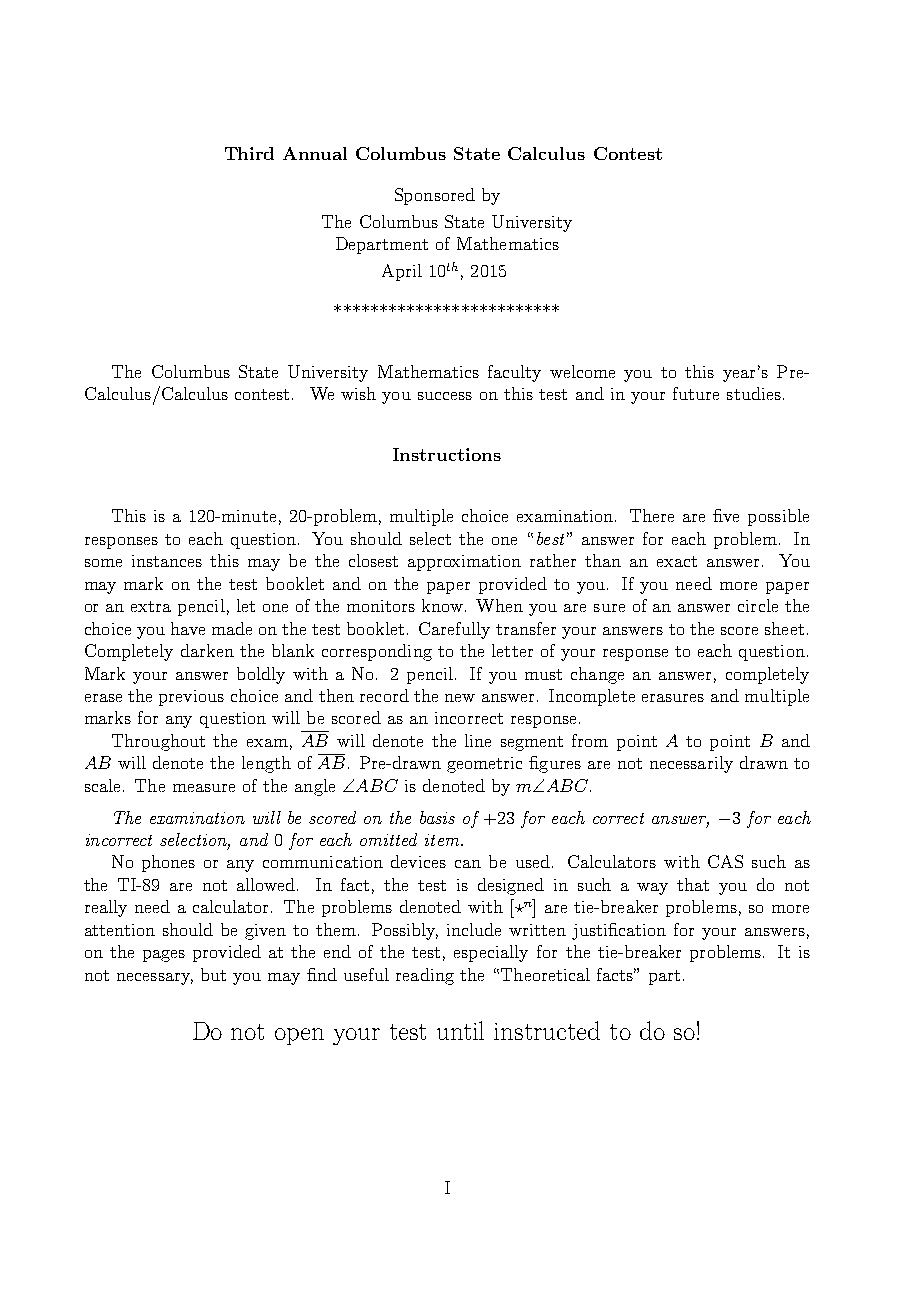  I want to click on extra, so click(151, 606).
